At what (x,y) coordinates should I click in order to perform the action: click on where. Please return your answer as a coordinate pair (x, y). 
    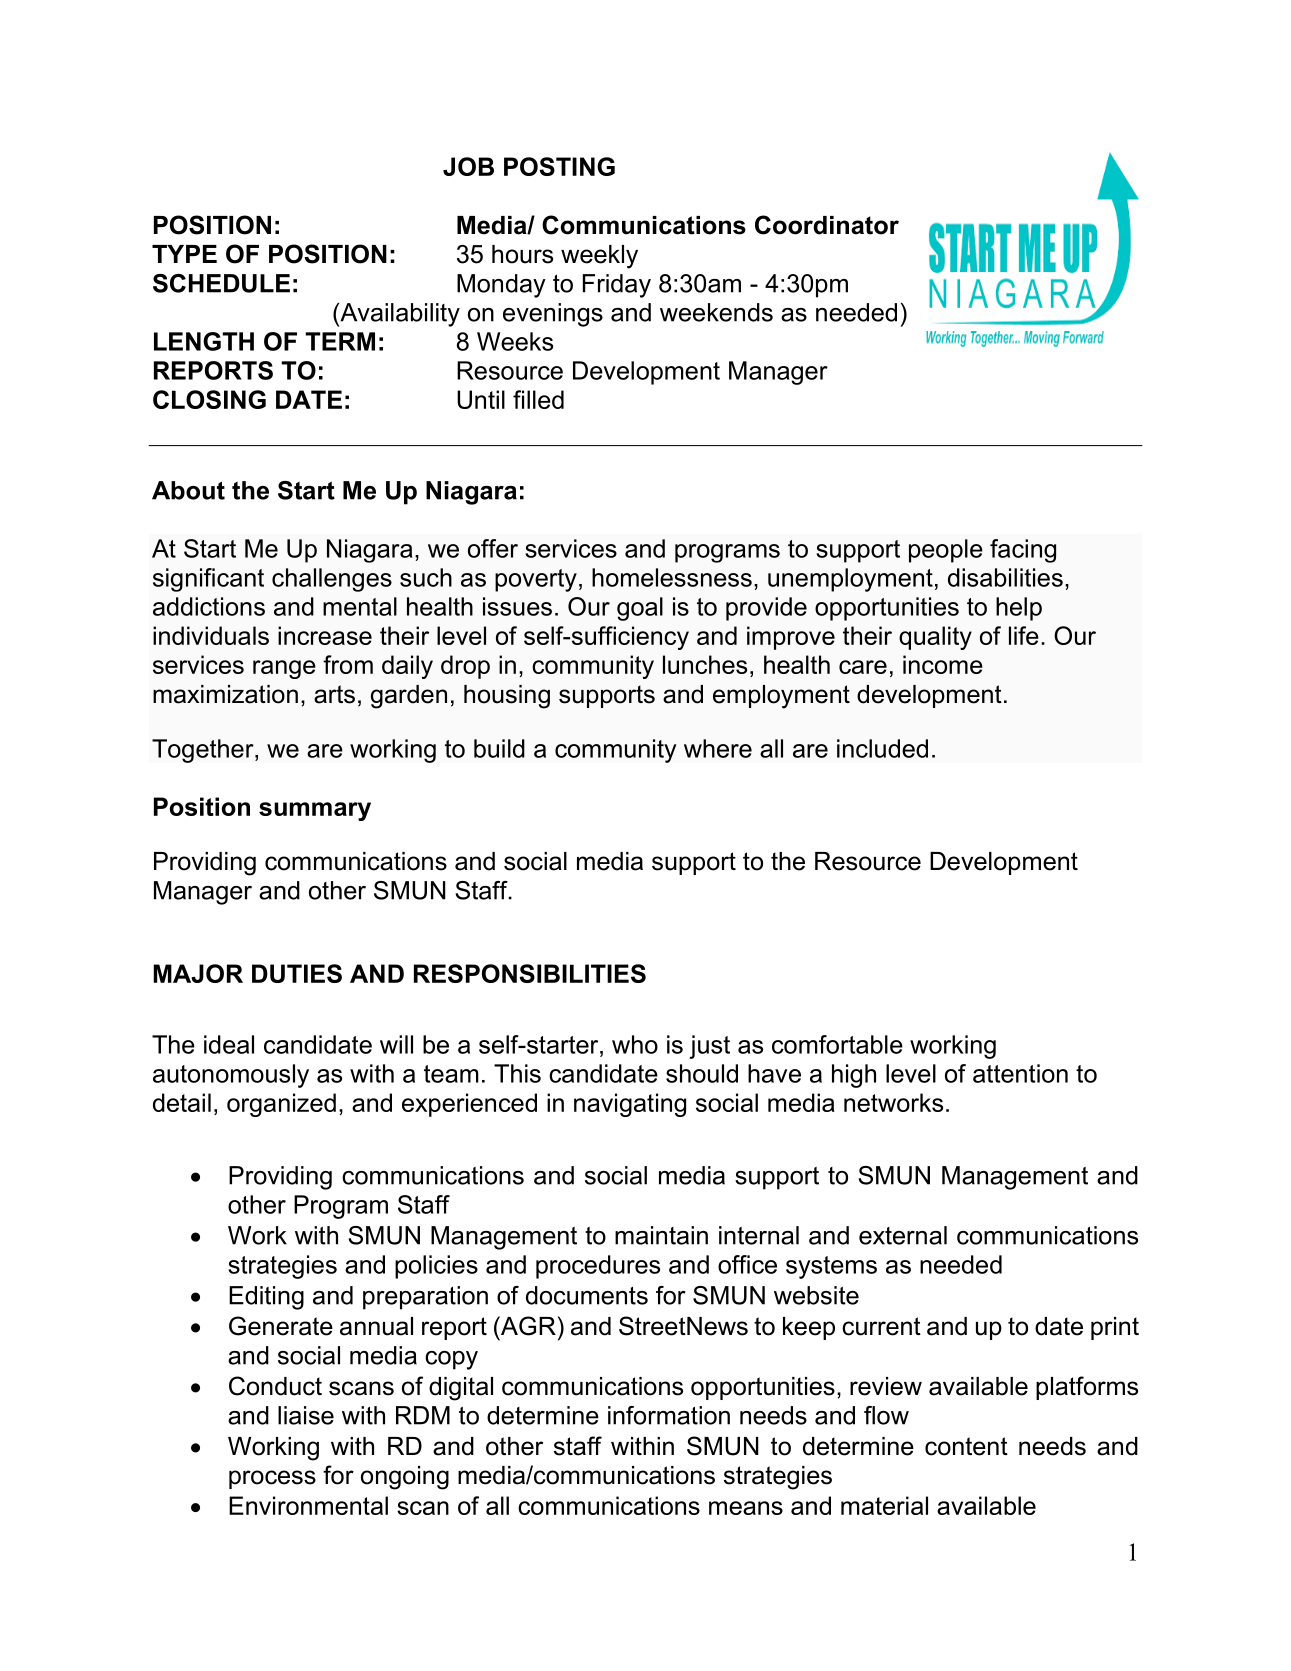
    Looking at the image, I should click on (718, 748).
